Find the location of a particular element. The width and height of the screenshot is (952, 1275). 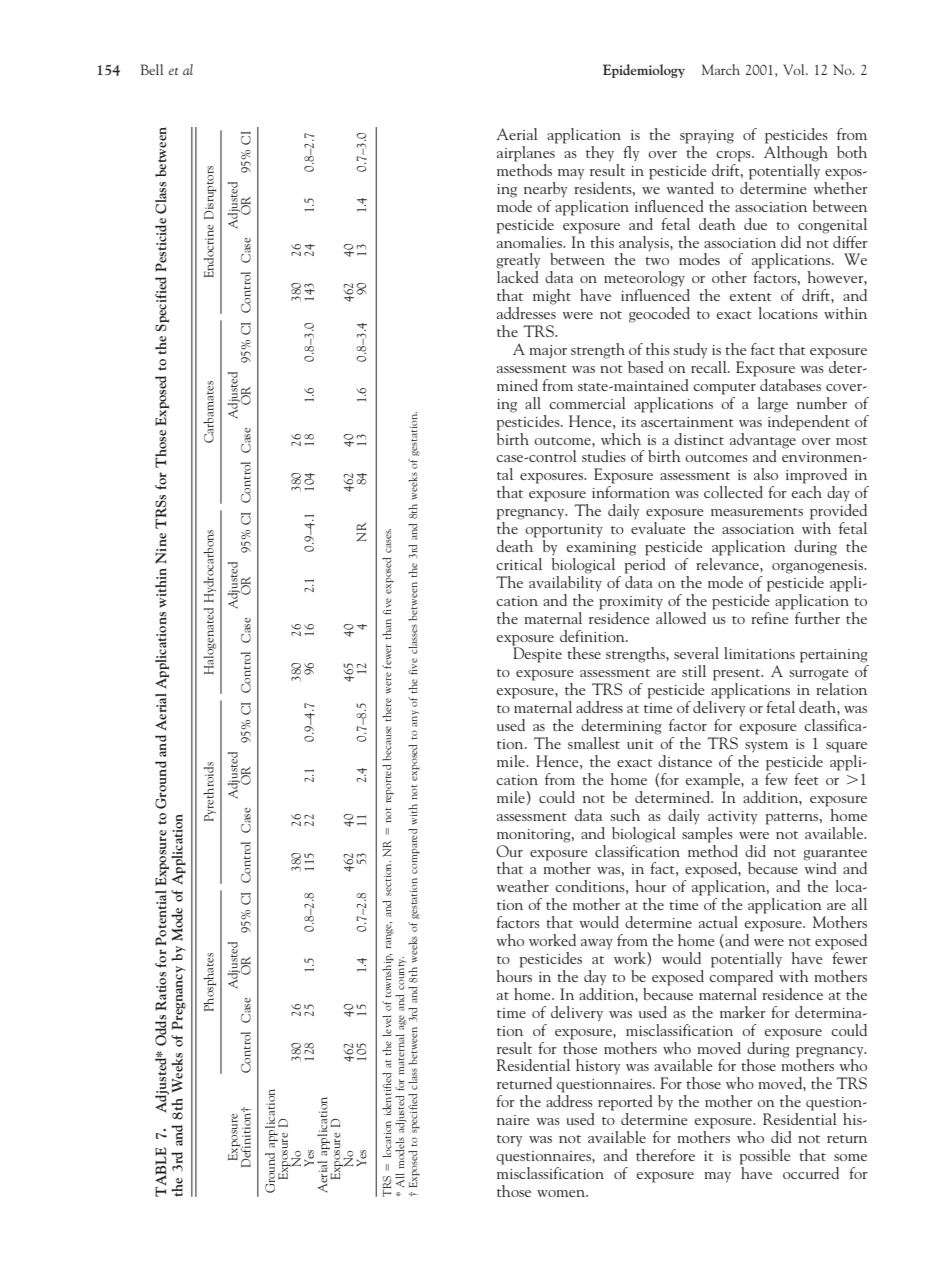

wind is located at coordinates (820, 867).
